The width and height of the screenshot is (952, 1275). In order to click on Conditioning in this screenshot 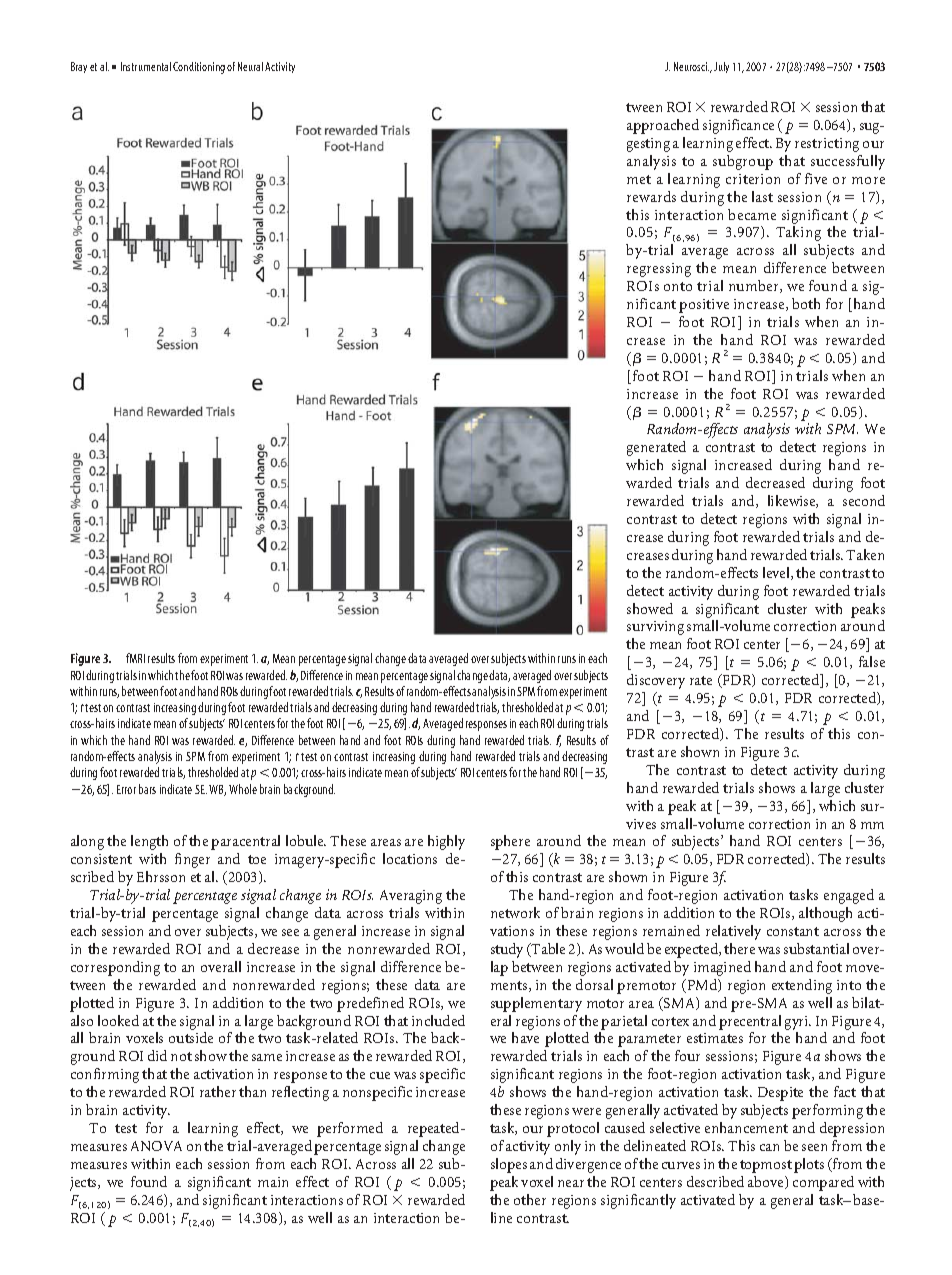, I will do `click(199, 68)`.
